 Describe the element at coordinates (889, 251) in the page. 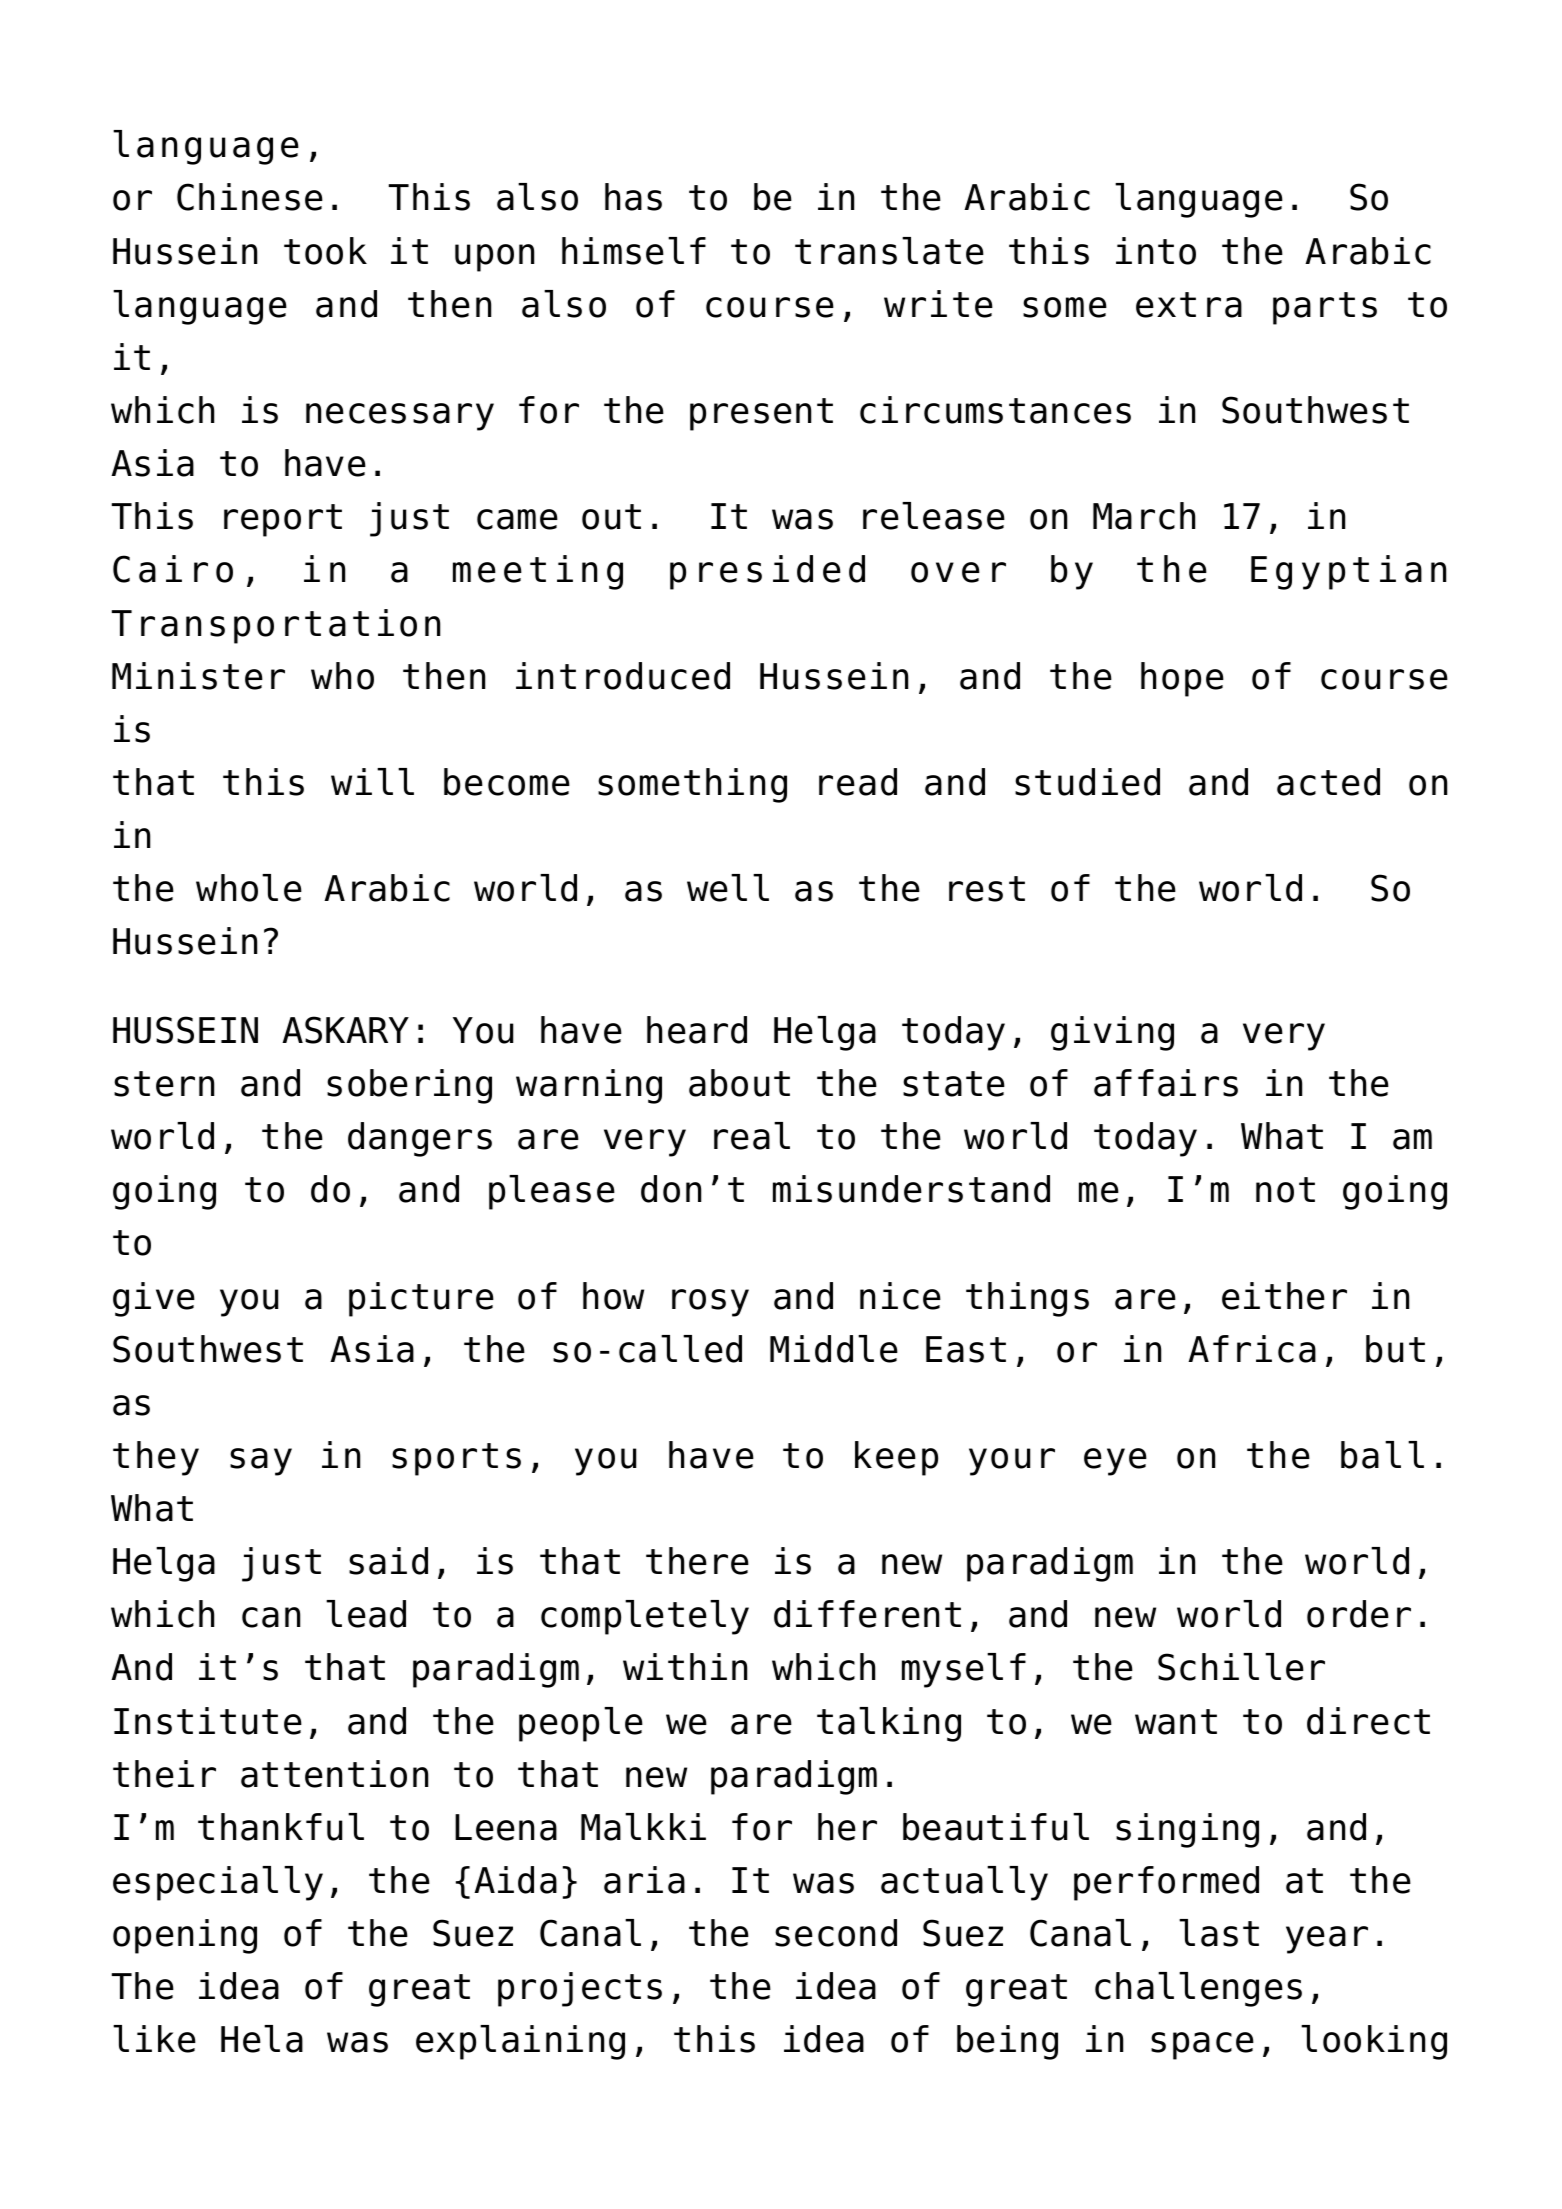

I see `translate` at that location.
